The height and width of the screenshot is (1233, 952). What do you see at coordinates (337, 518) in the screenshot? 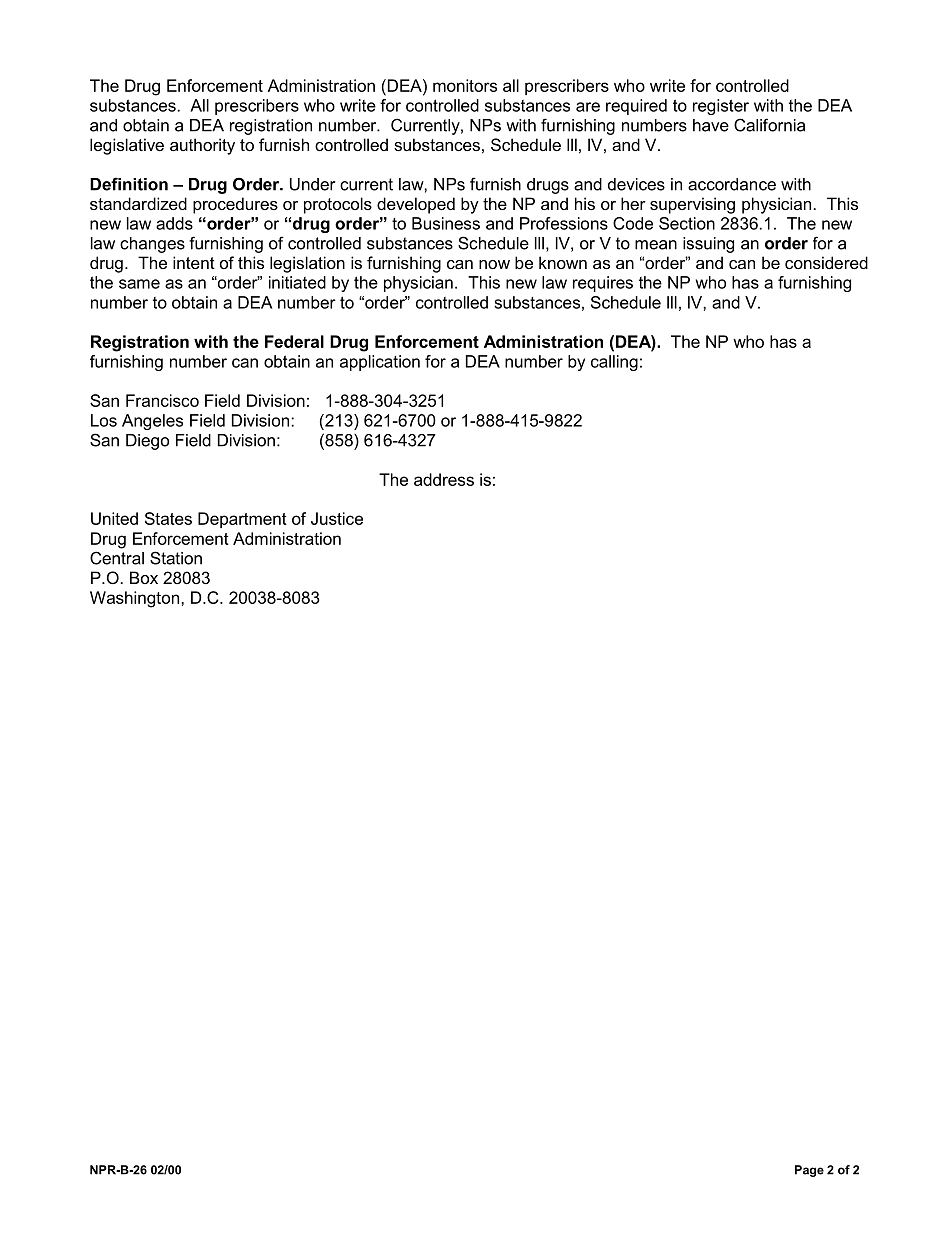
I see `Justice` at bounding box center [337, 518].
